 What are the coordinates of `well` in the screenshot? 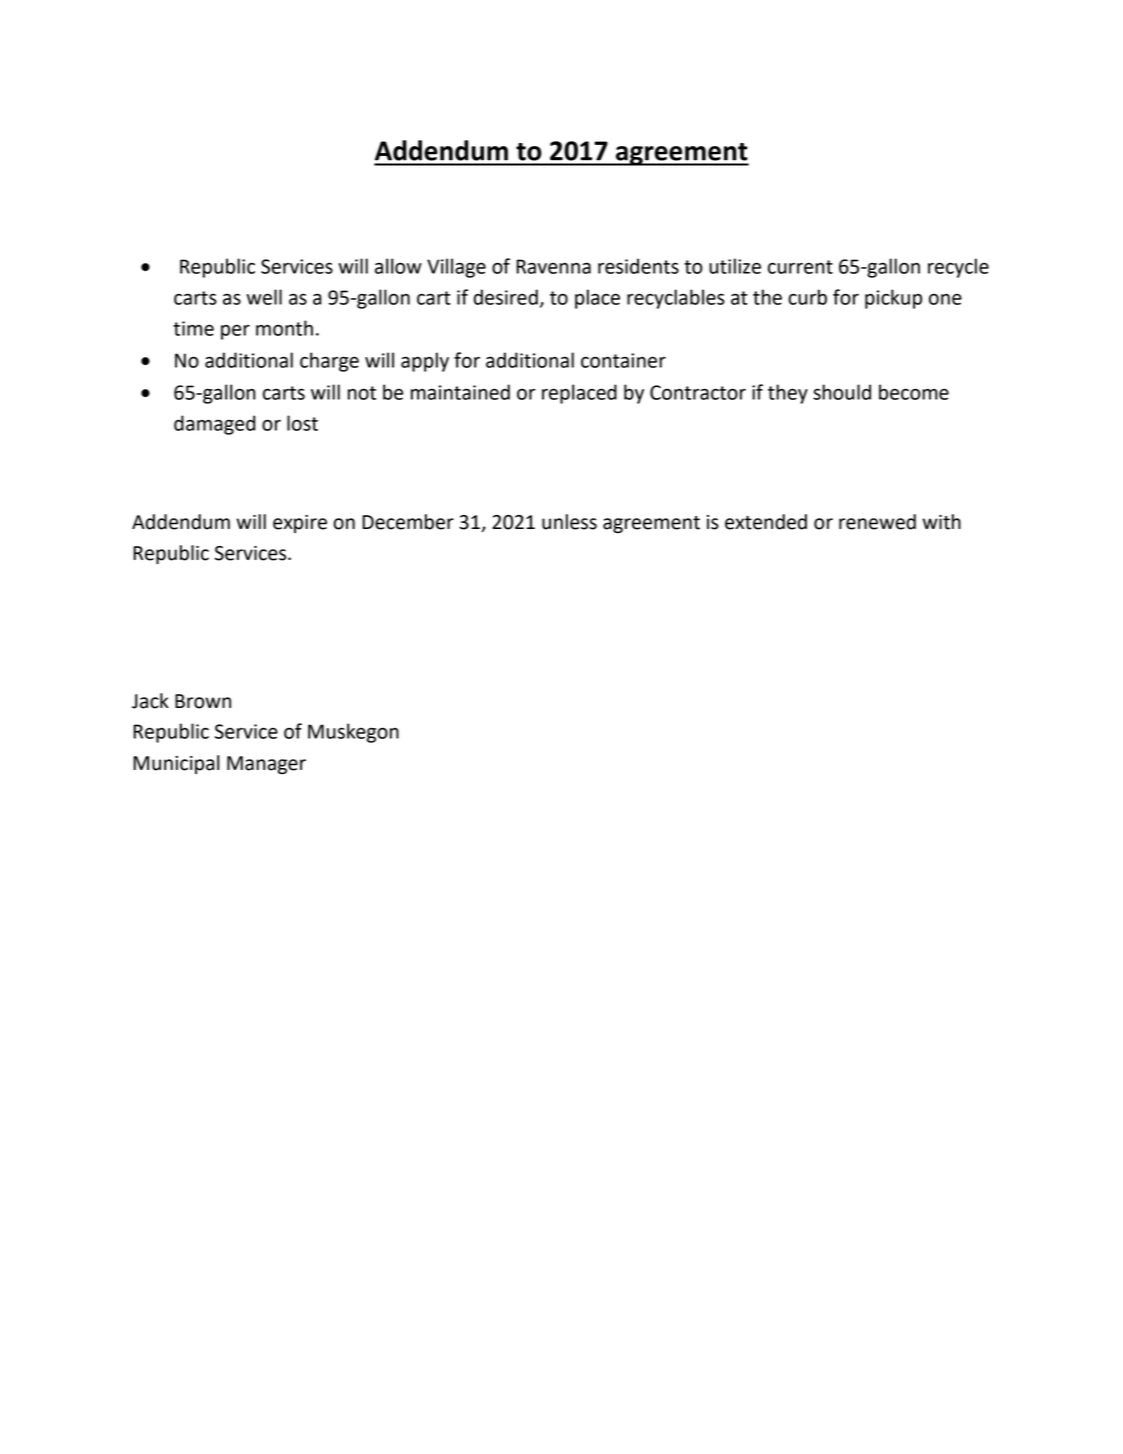 It's located at (264, 297).
